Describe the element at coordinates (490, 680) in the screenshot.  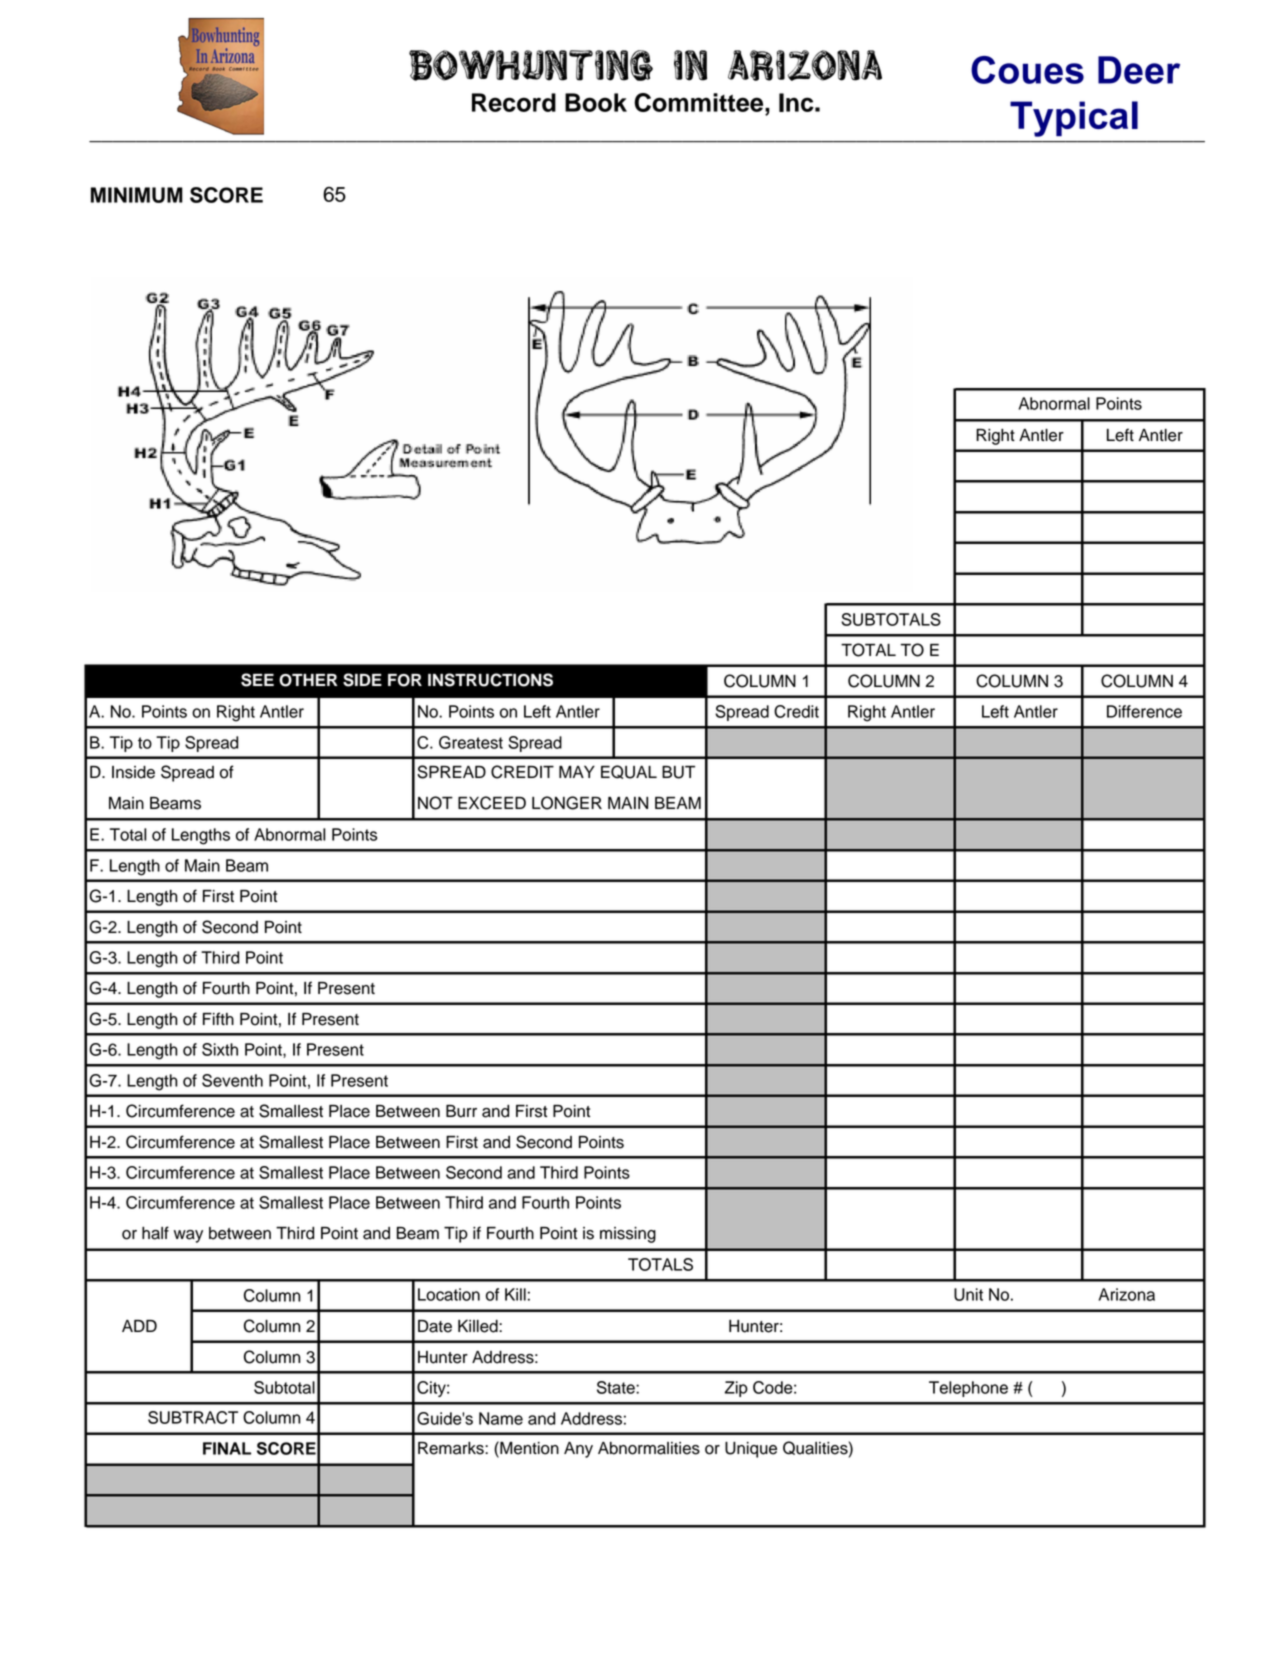
I see `INSTRUCTIONS` at that location.
